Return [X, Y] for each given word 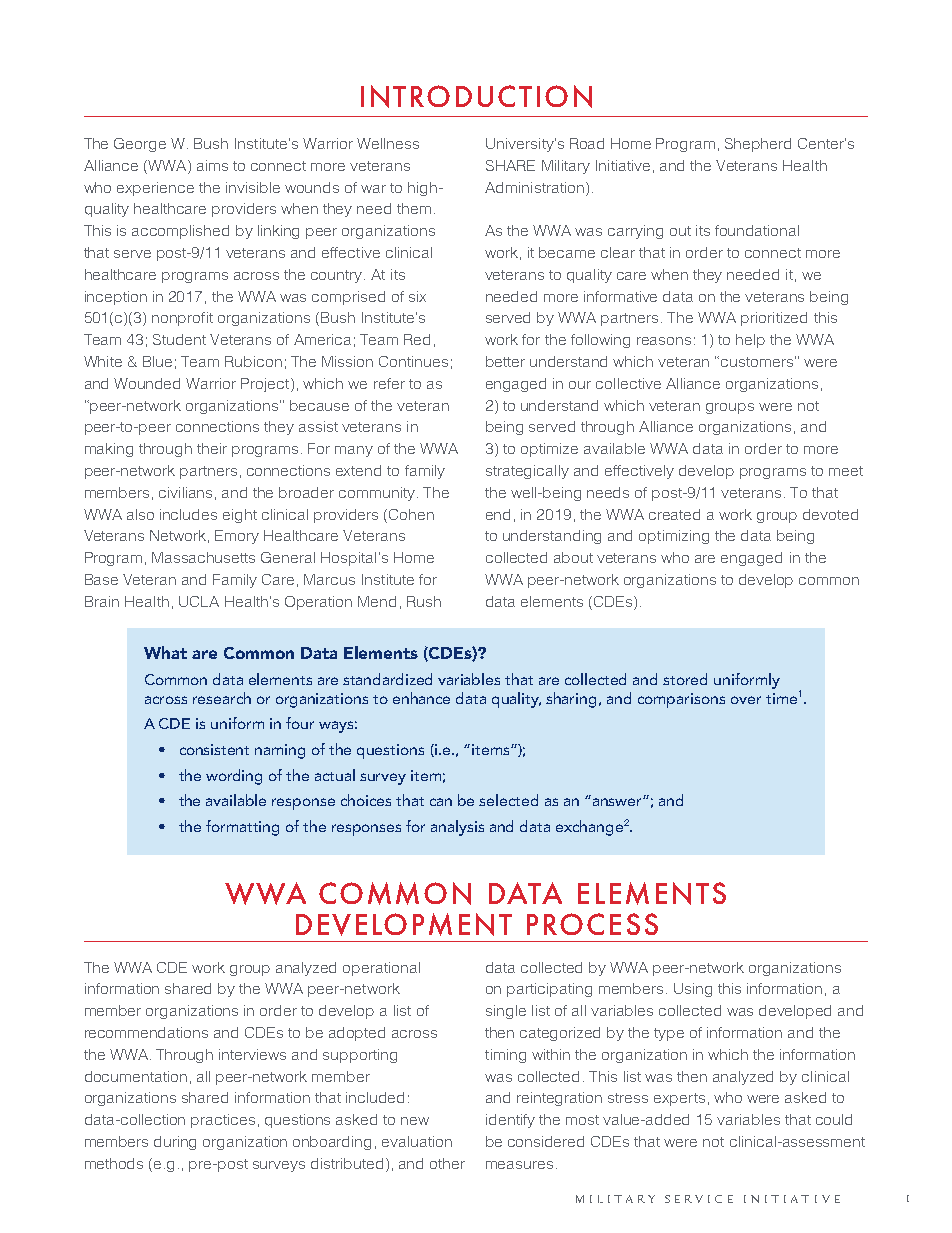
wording [234, 777]
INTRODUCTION [476, 96]
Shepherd [758, 145]
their [212, 448]
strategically [527, 472]
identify [510, 1121]
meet [846, 471]
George [140, 145]
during [175, 1143]
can [441, 802]
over [746, 700]
